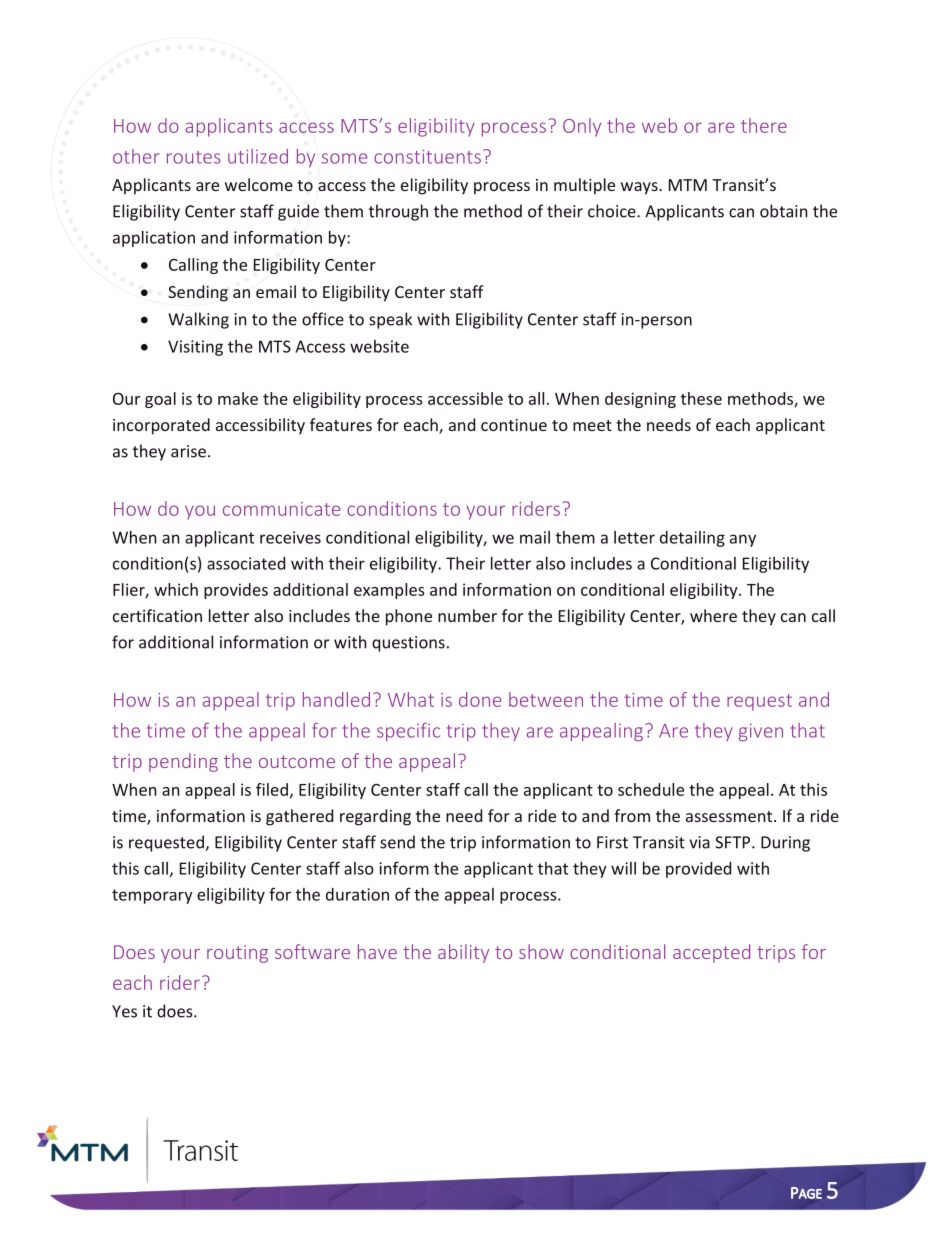  I want to click on routing, so click(237, 954).
